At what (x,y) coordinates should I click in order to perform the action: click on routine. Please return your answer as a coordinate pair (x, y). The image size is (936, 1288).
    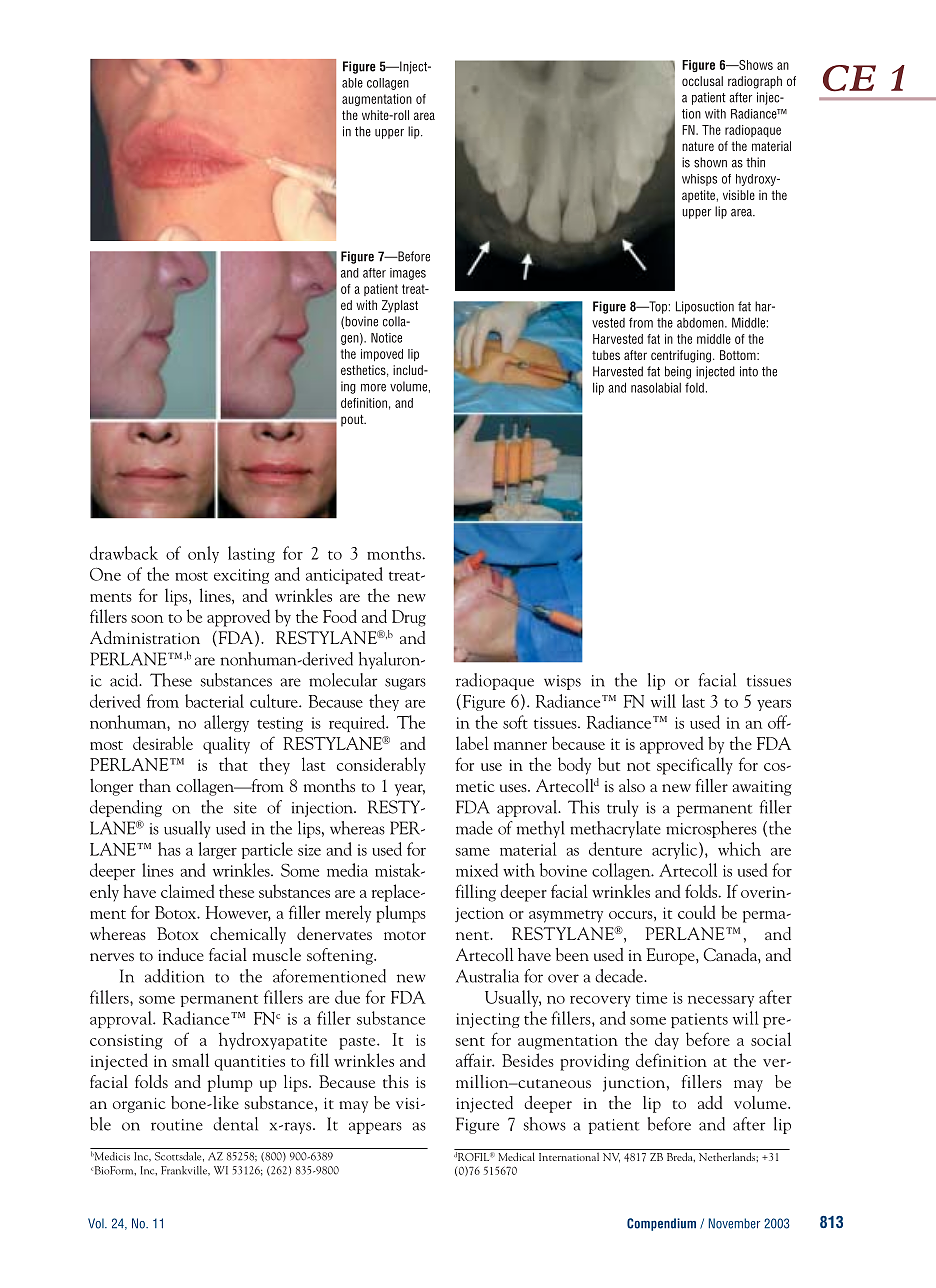
    Looking at the image, I should click on (177, 1125).
